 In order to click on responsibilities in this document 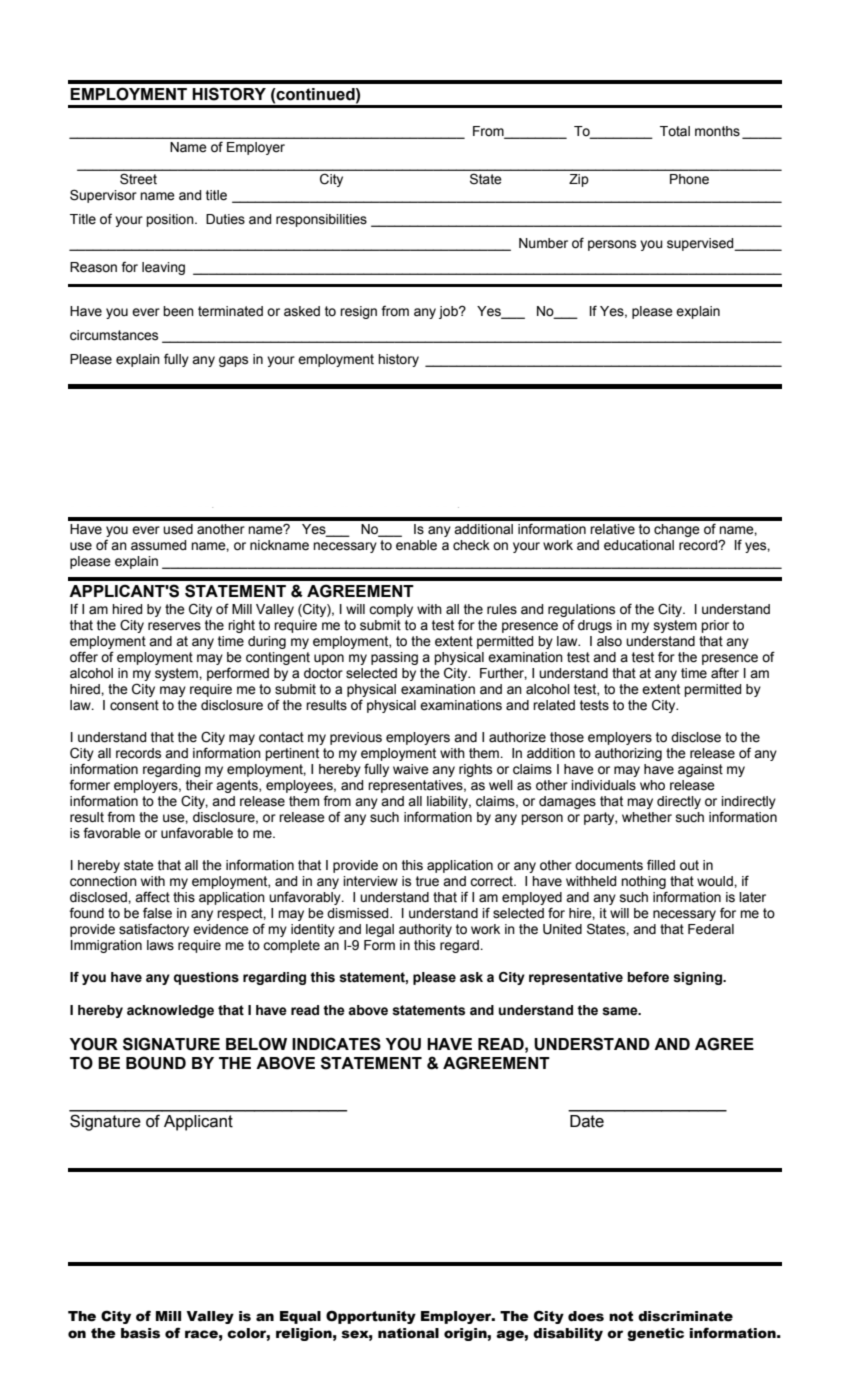, I will do `click(321, 220)`.
